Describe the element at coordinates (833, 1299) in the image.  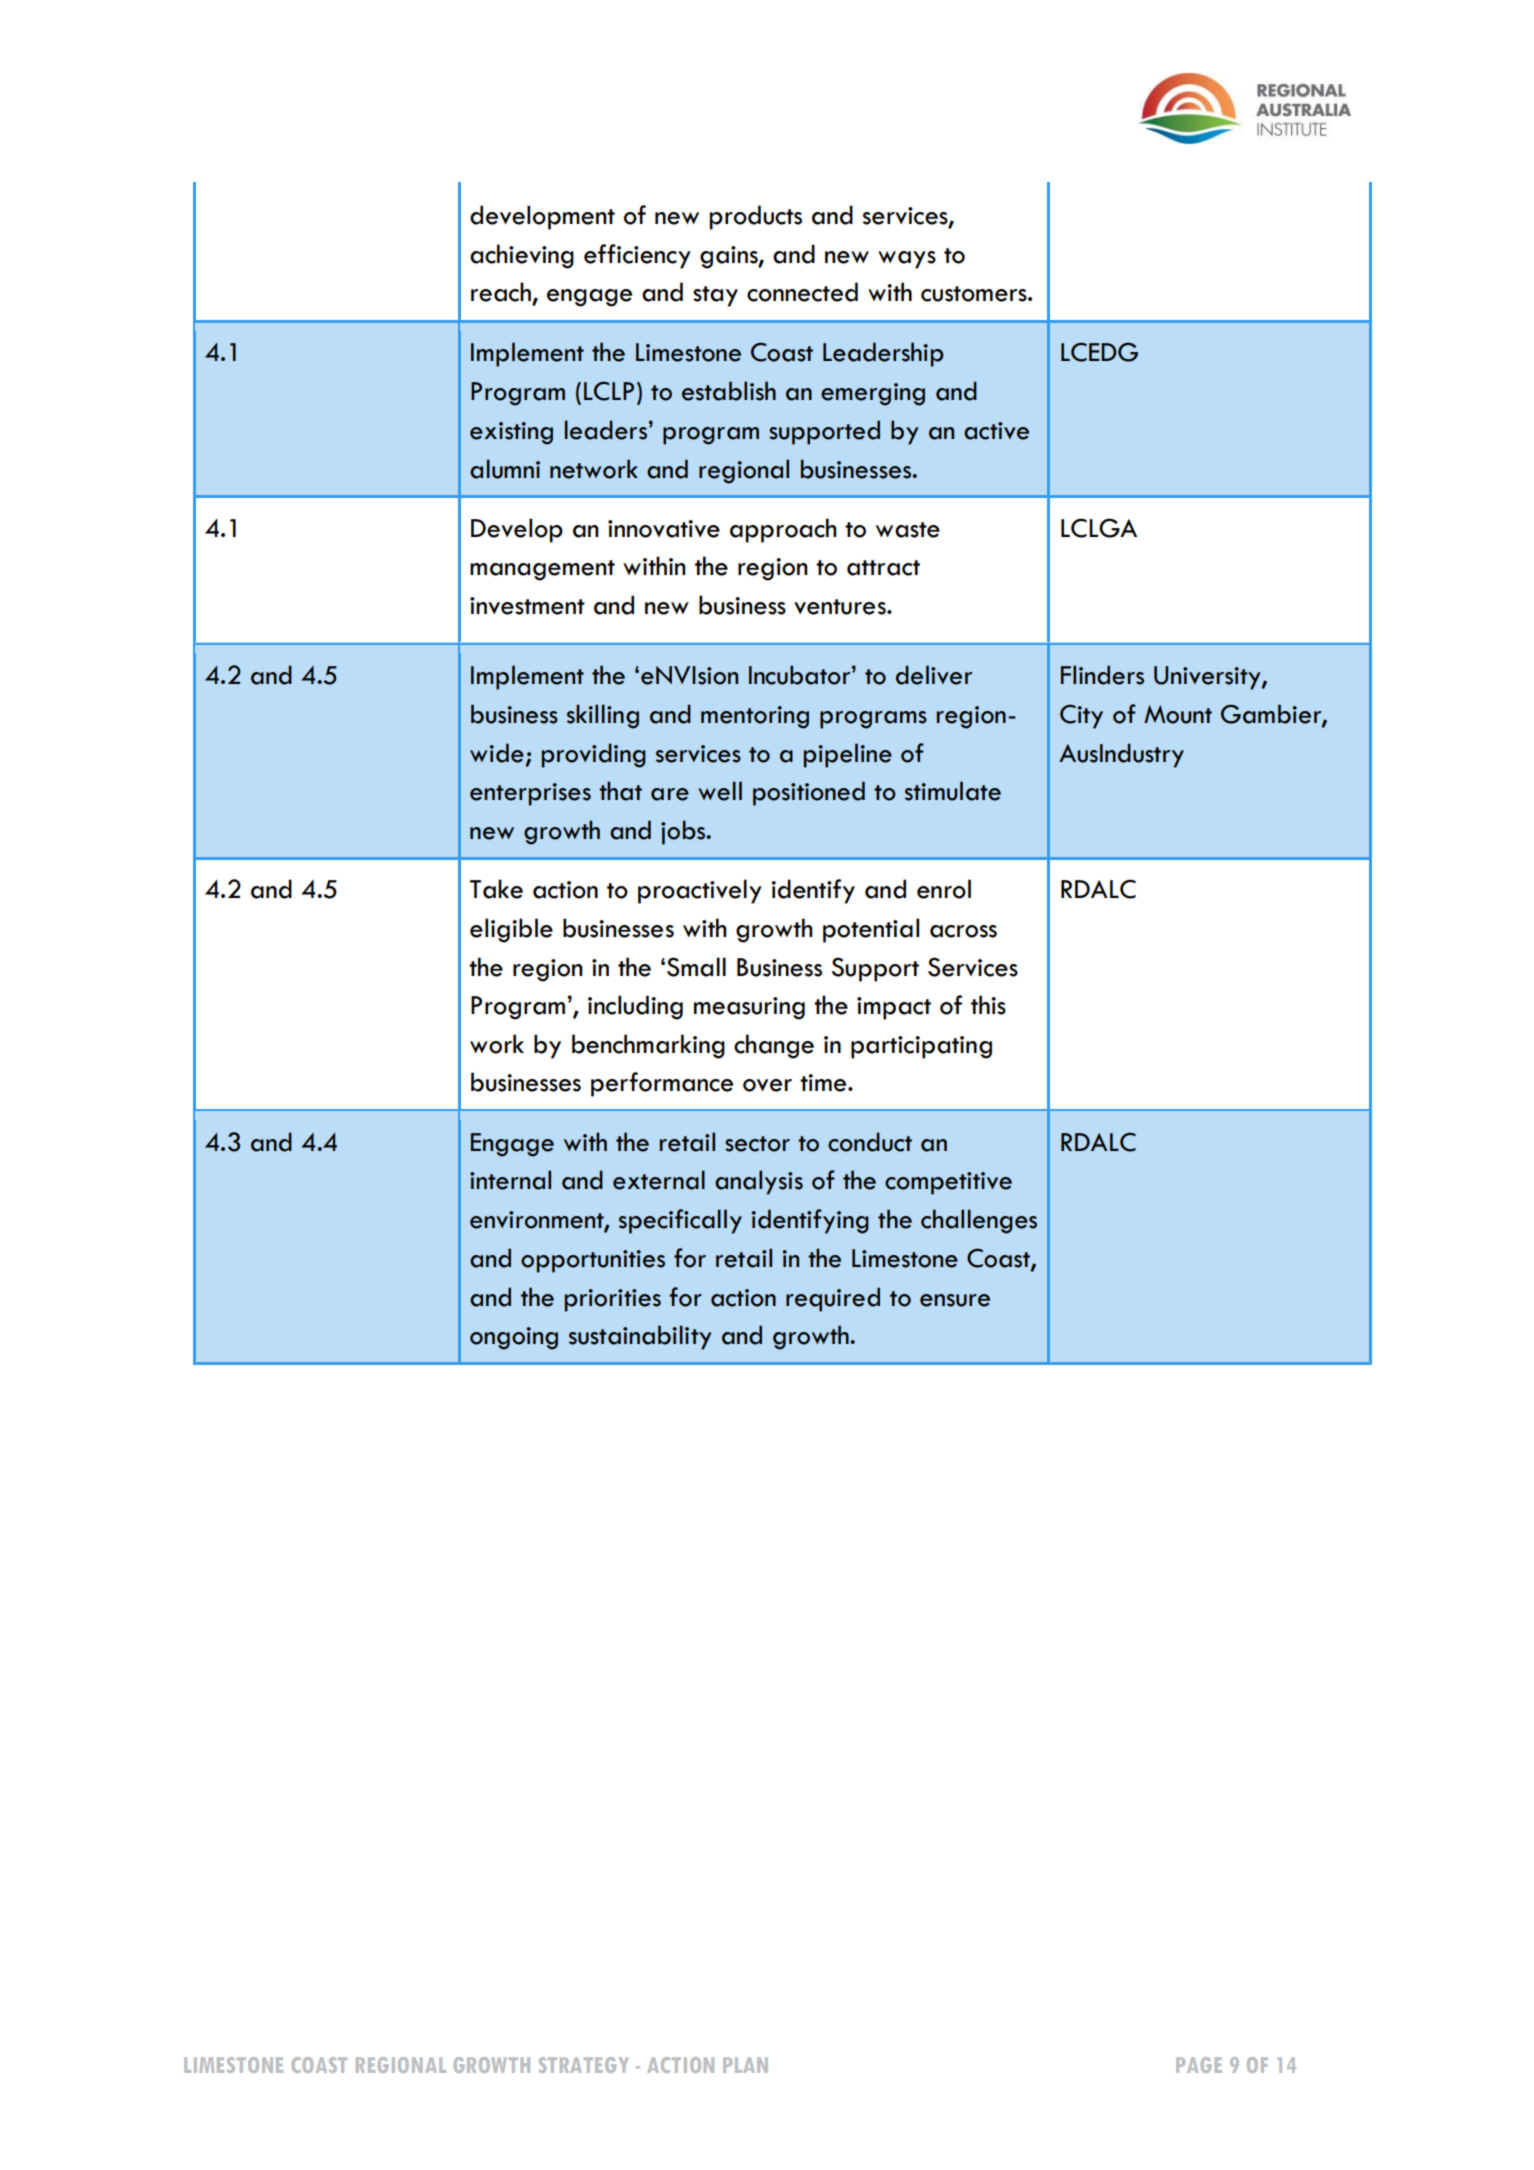
I see `required` at that location.
